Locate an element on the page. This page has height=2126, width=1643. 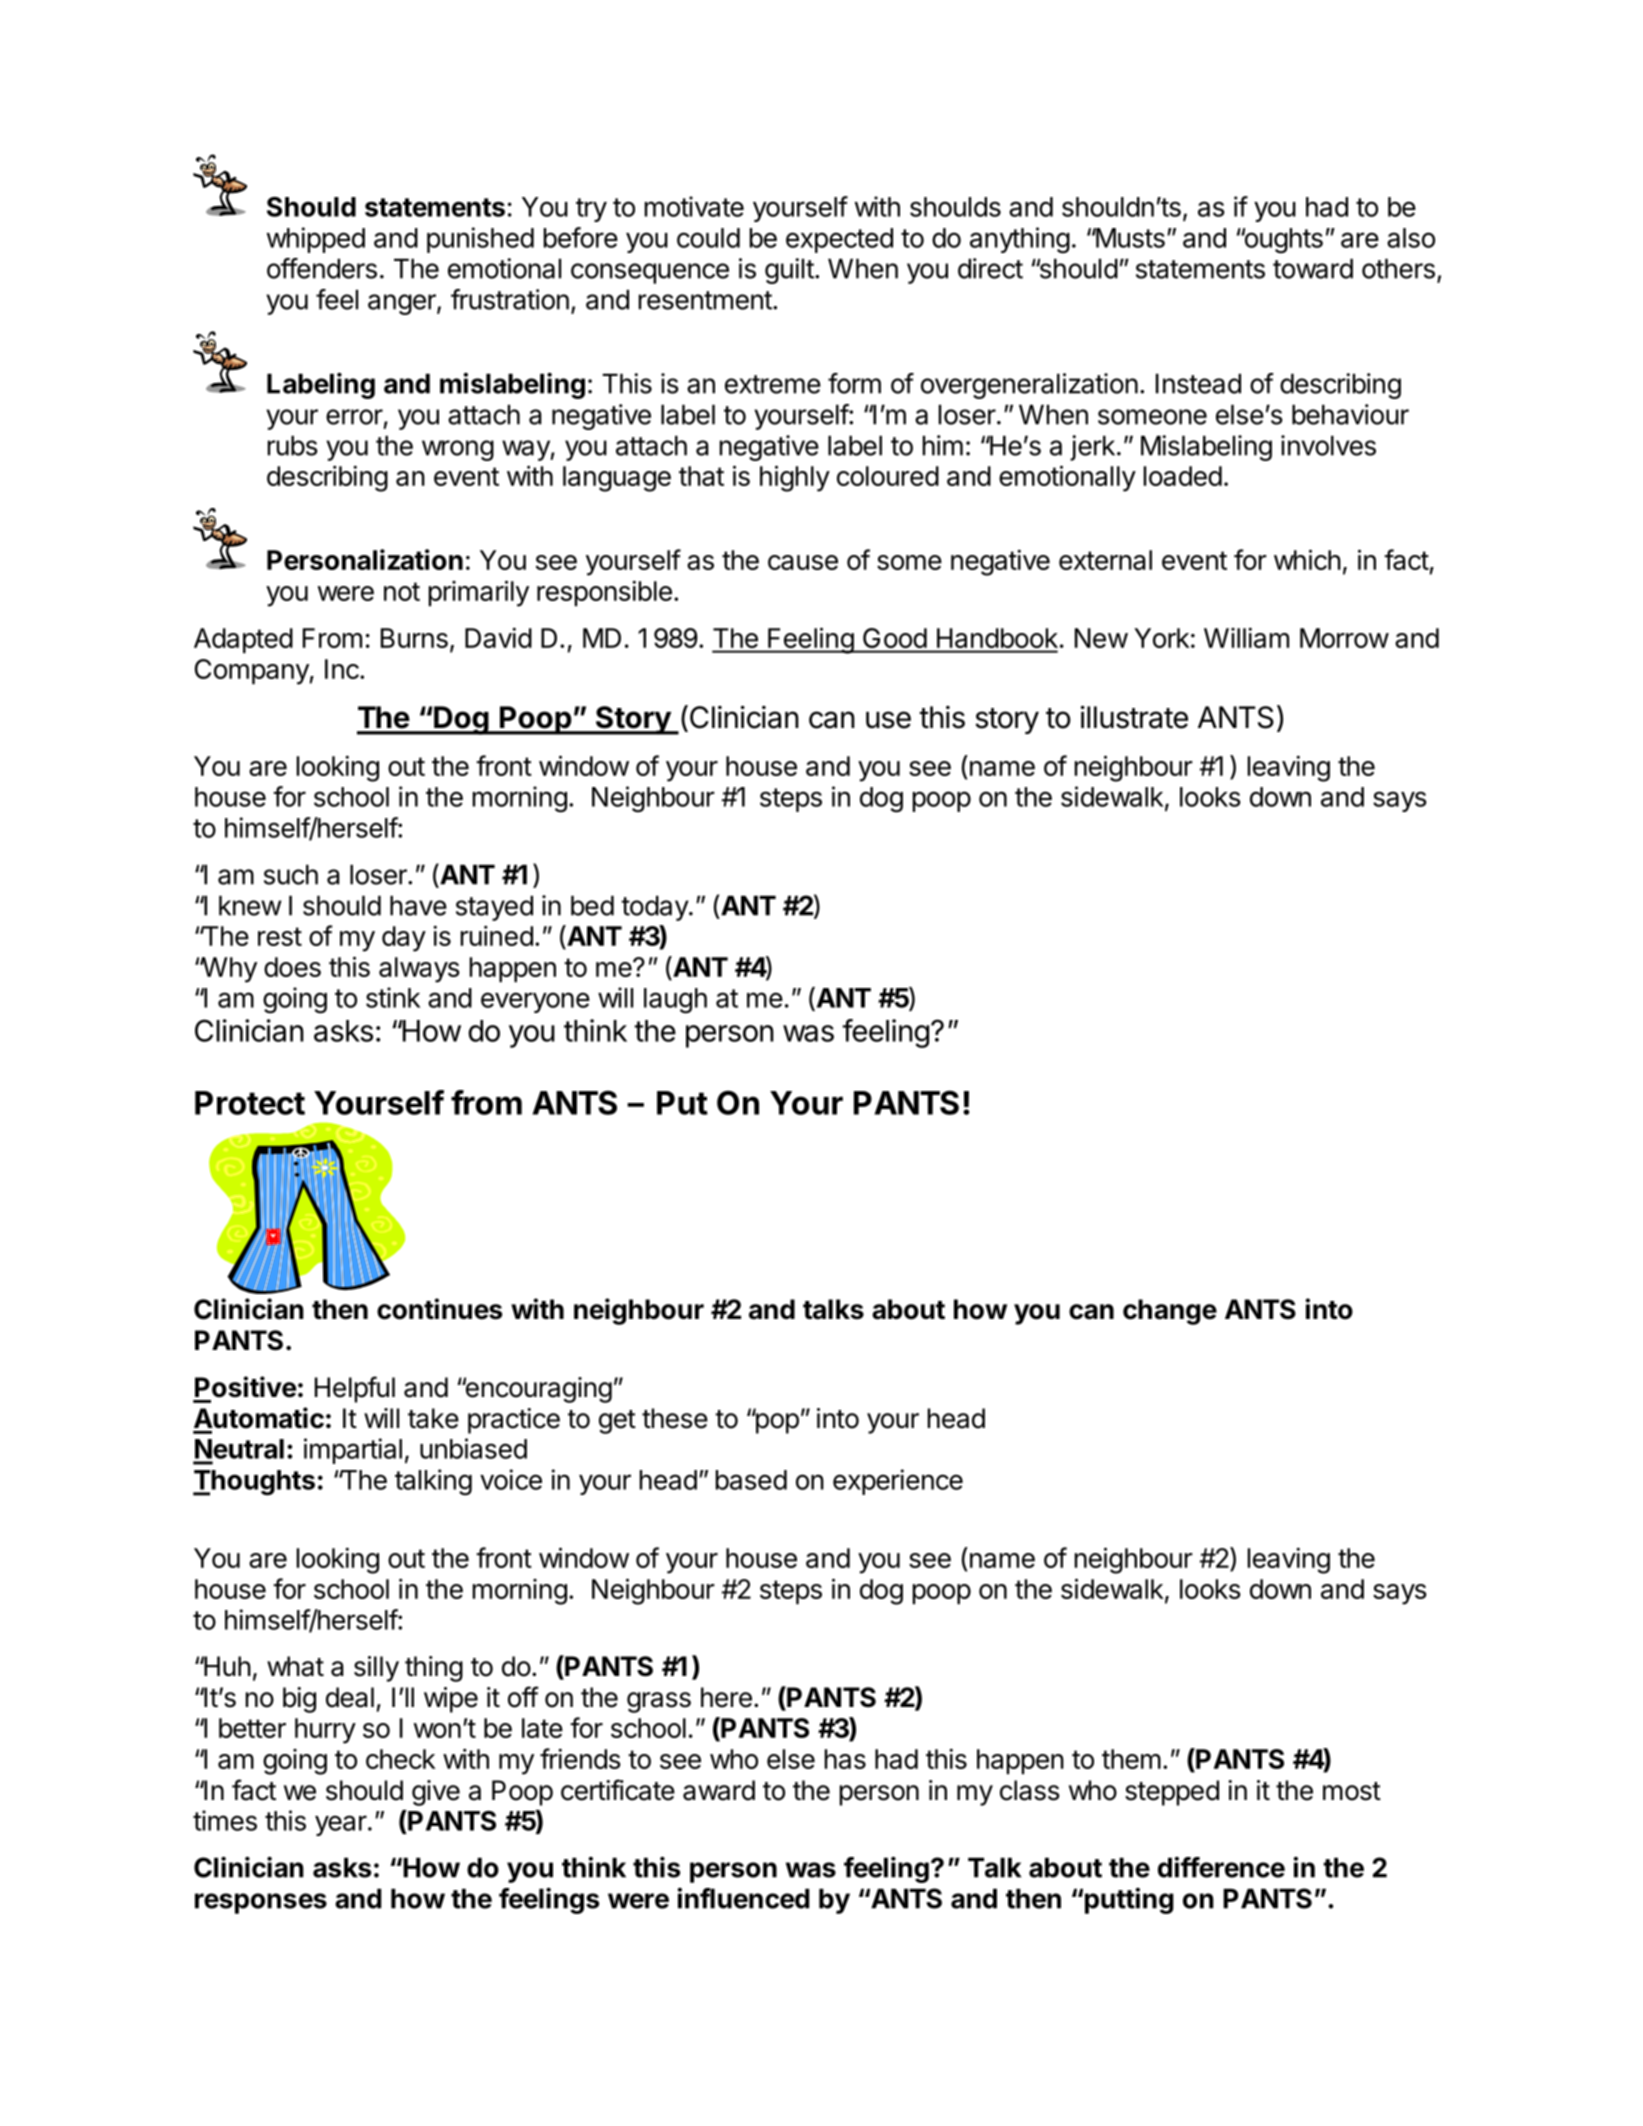
influenced is located at coordinates (743, 1898).
